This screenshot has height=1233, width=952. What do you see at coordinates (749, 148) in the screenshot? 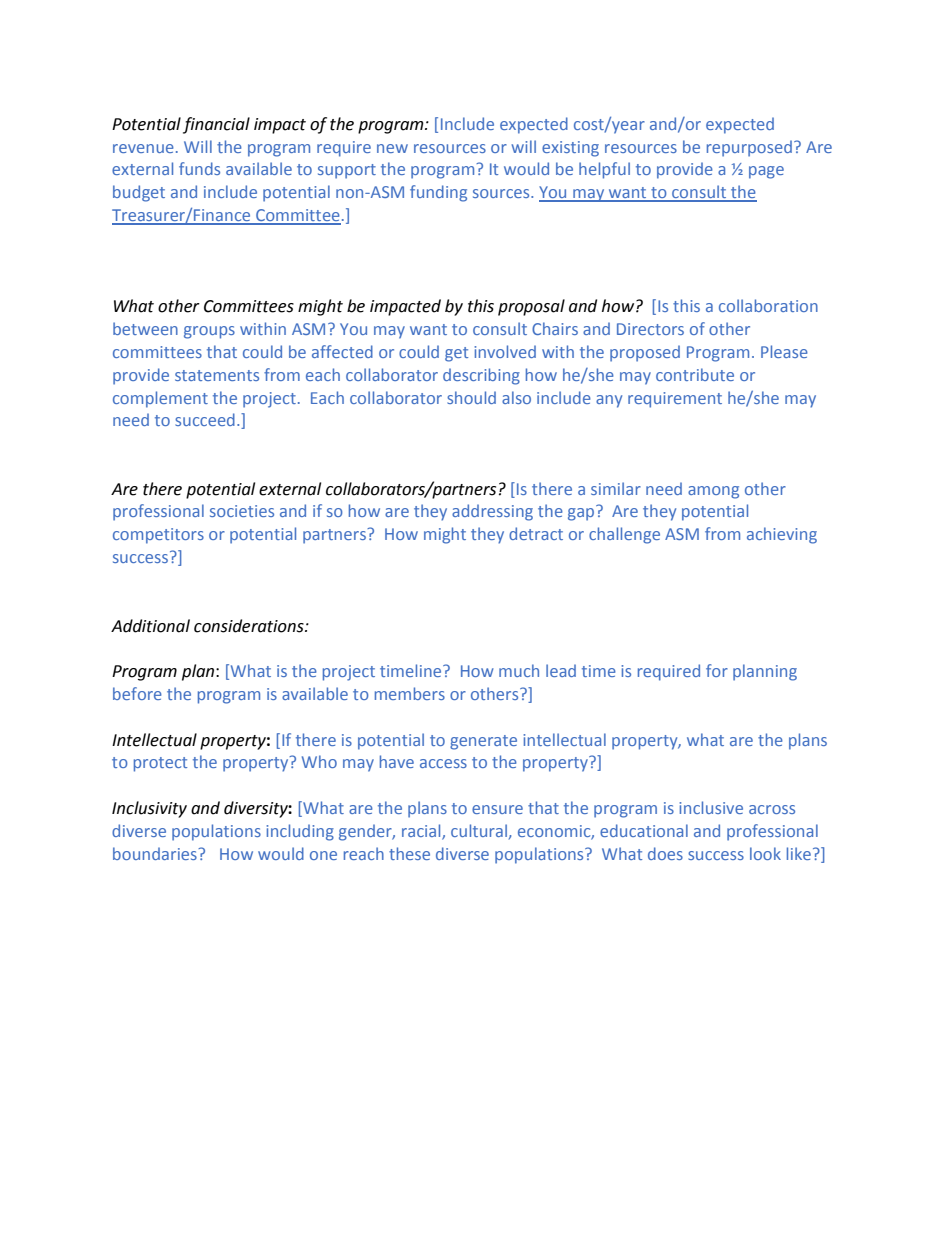
I see `repurposed` at bounding box center [749, 148].
